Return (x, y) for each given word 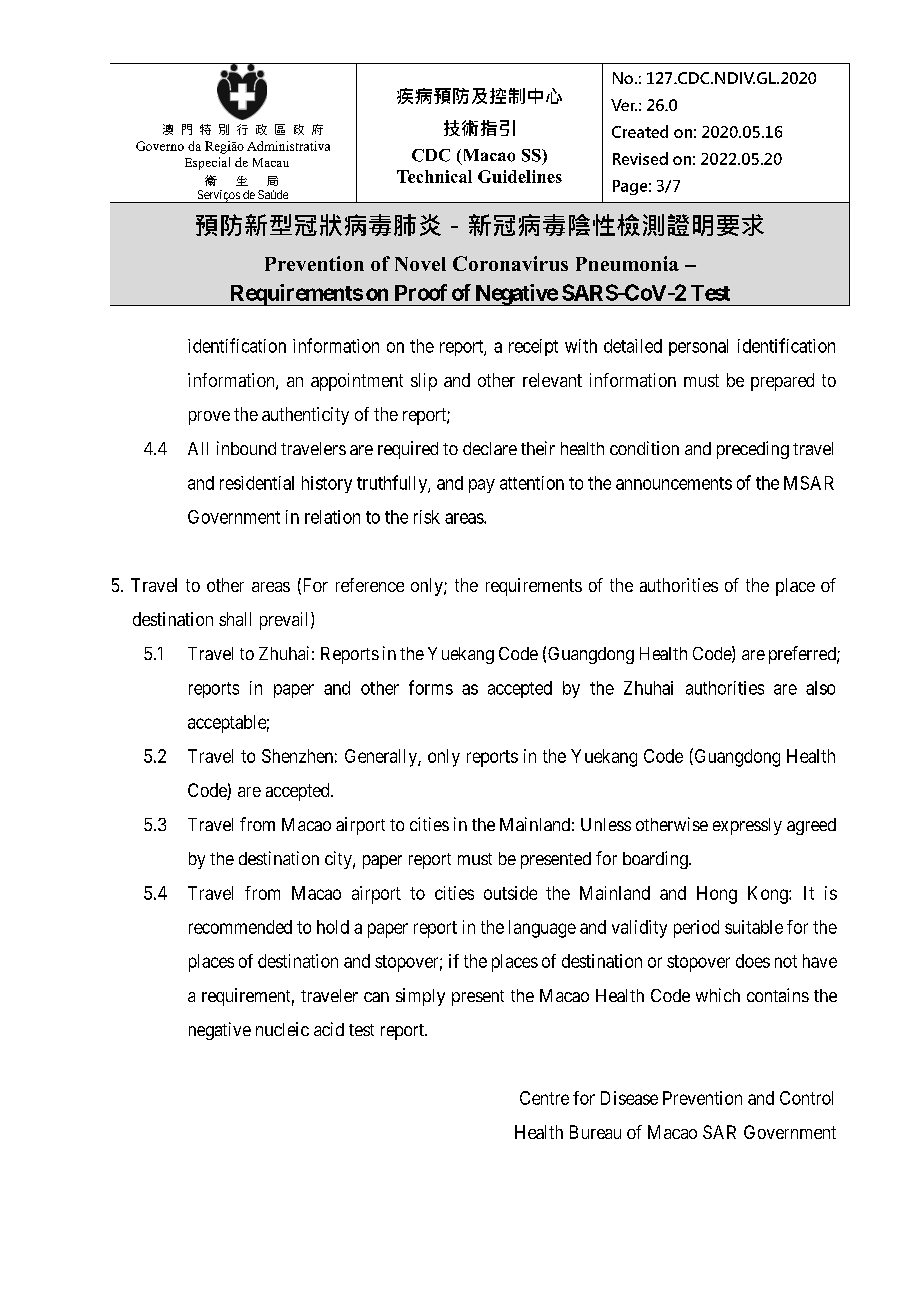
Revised (640, 158)
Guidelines (520, 176)
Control (806, 1098)
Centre (544, 1098)
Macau (271, 162)
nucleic (282, 1029)
